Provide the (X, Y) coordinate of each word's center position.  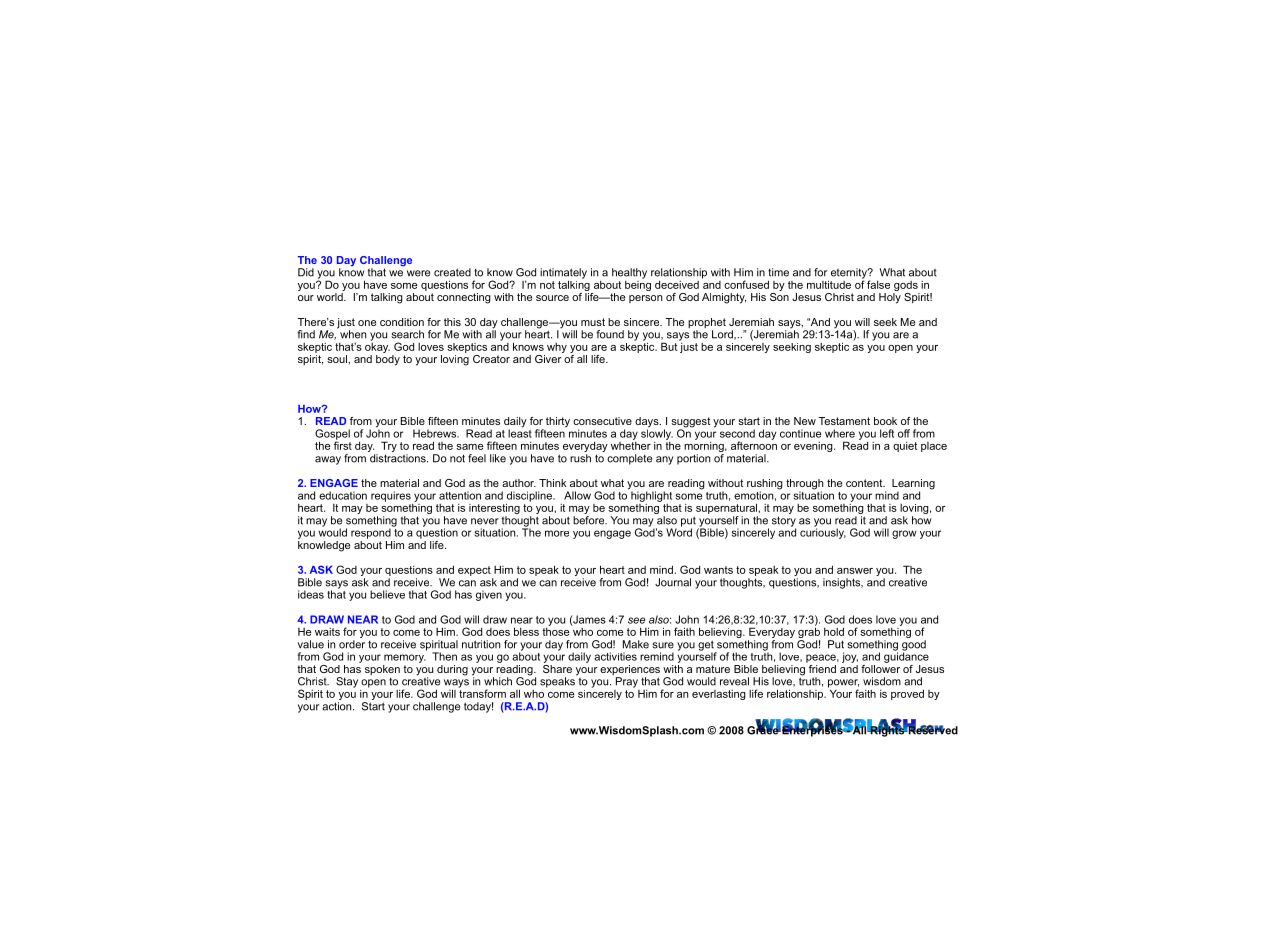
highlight (651, 496)
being (638, 284)
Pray (627, 682)
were (418, 273)
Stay (347, 682)
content (865, 483)
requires (391, 496)
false (878, 284)
